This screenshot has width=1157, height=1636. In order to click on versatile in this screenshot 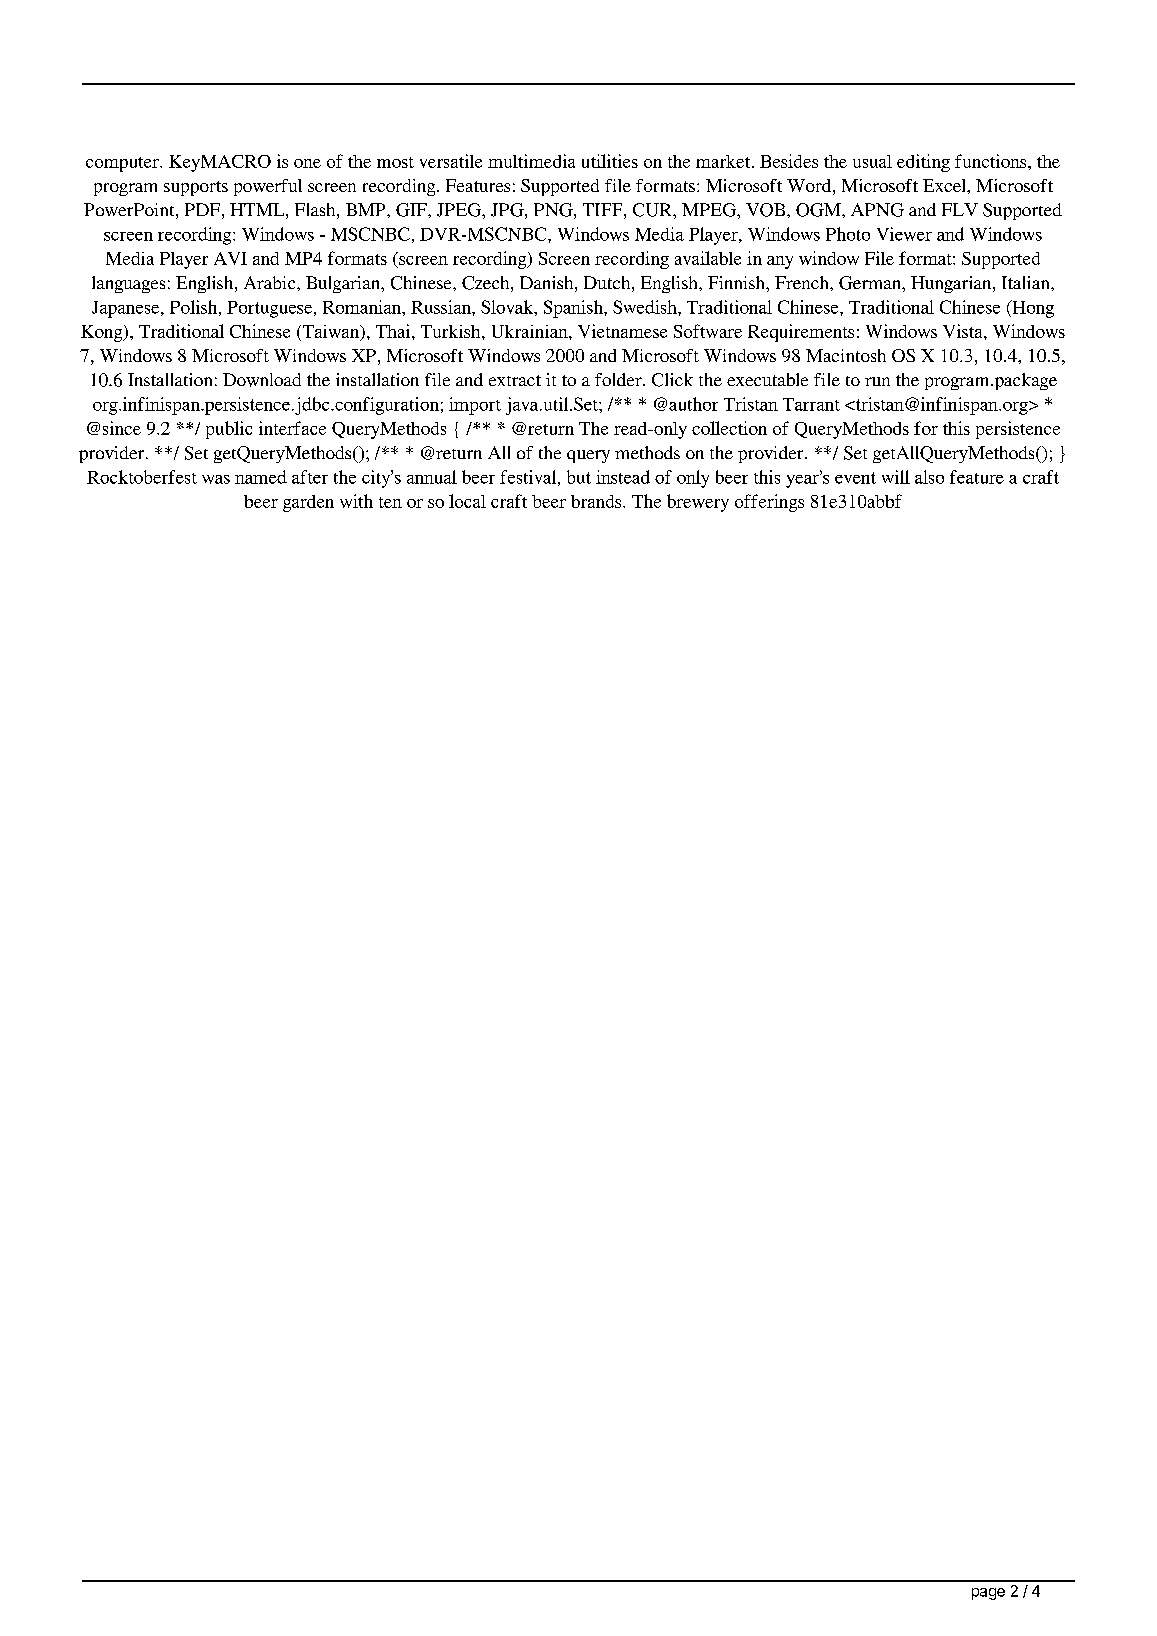, I will do `click(451, 161)`.
